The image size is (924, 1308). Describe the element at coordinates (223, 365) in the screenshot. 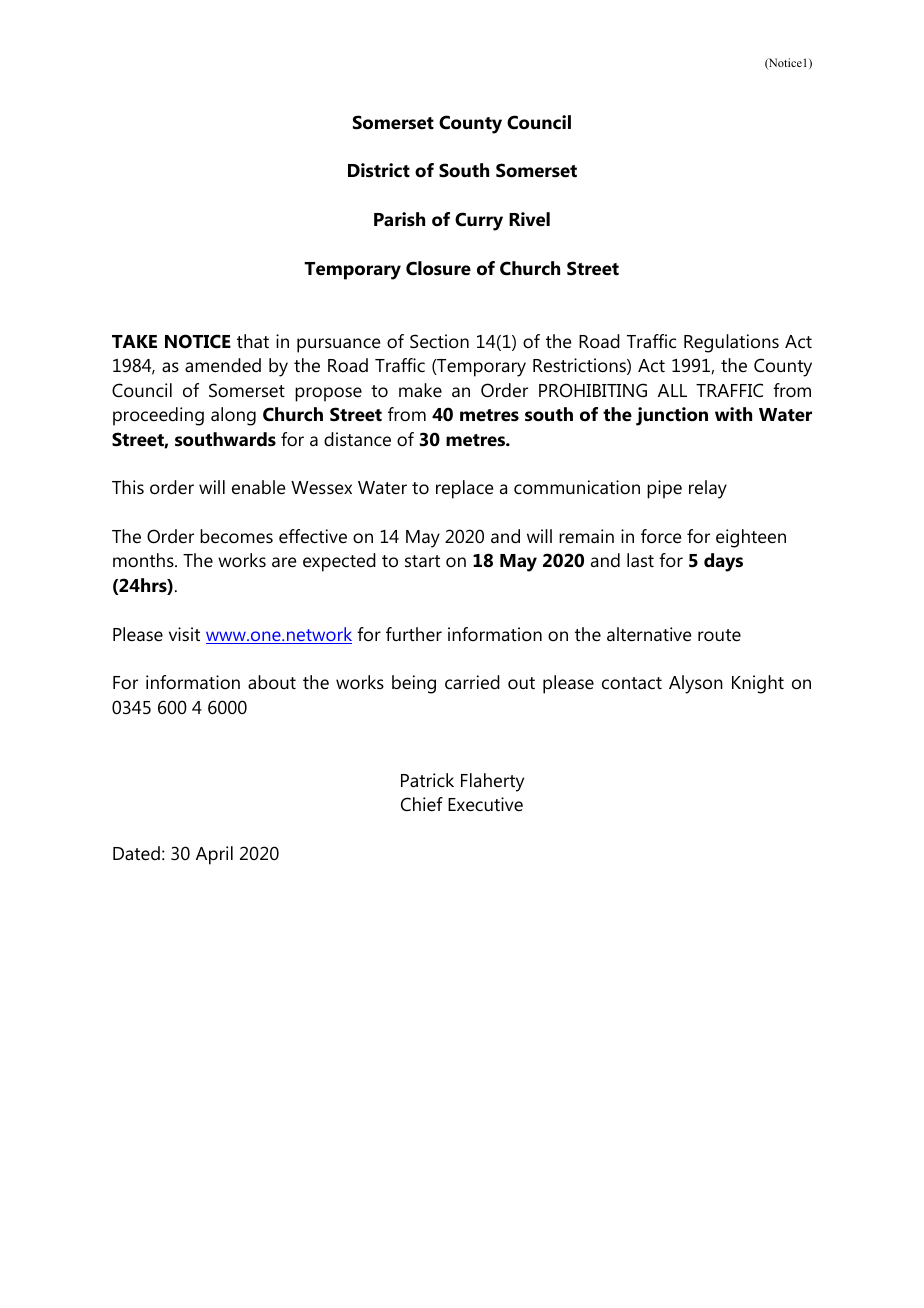

I see `amended` at that location.
